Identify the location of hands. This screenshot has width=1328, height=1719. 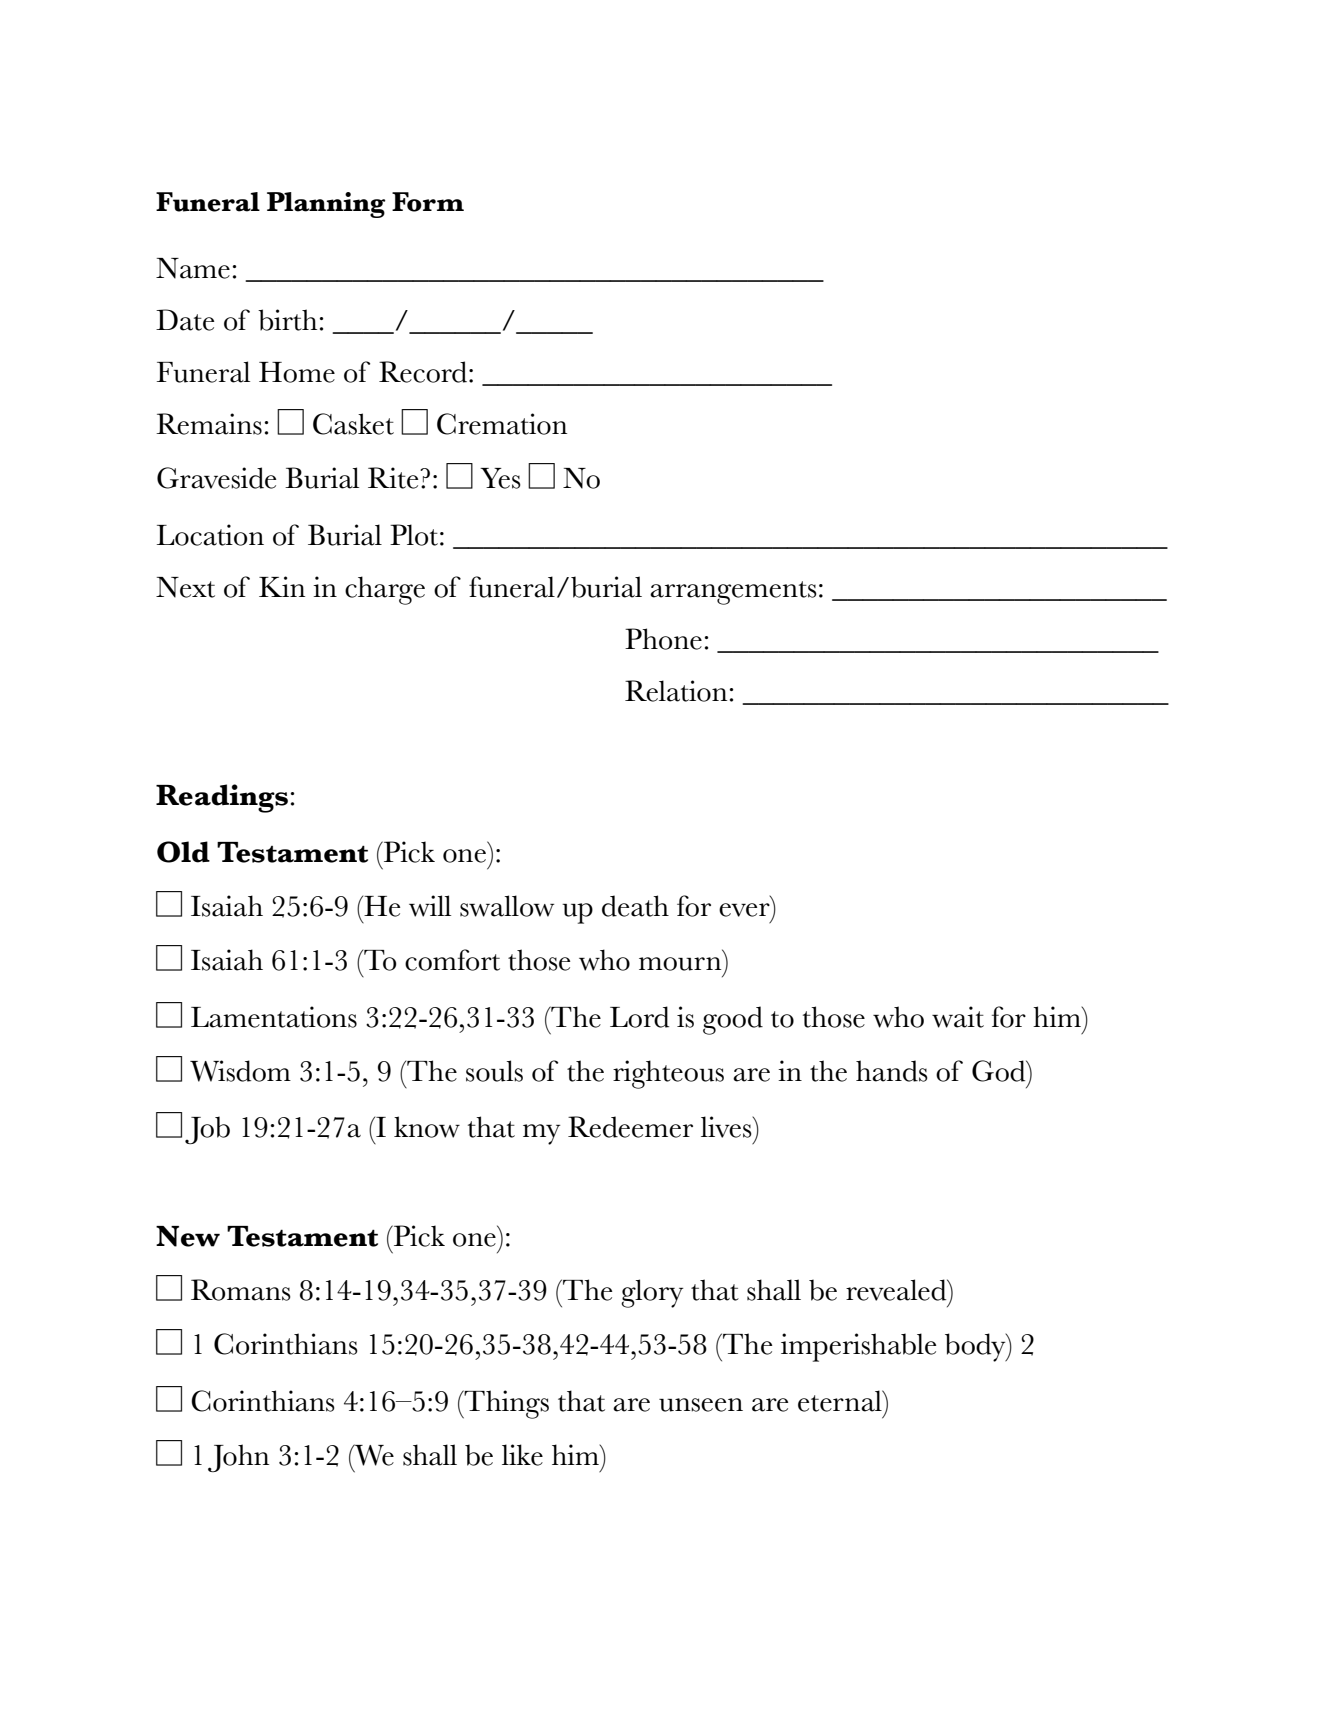
(892, 1071).
